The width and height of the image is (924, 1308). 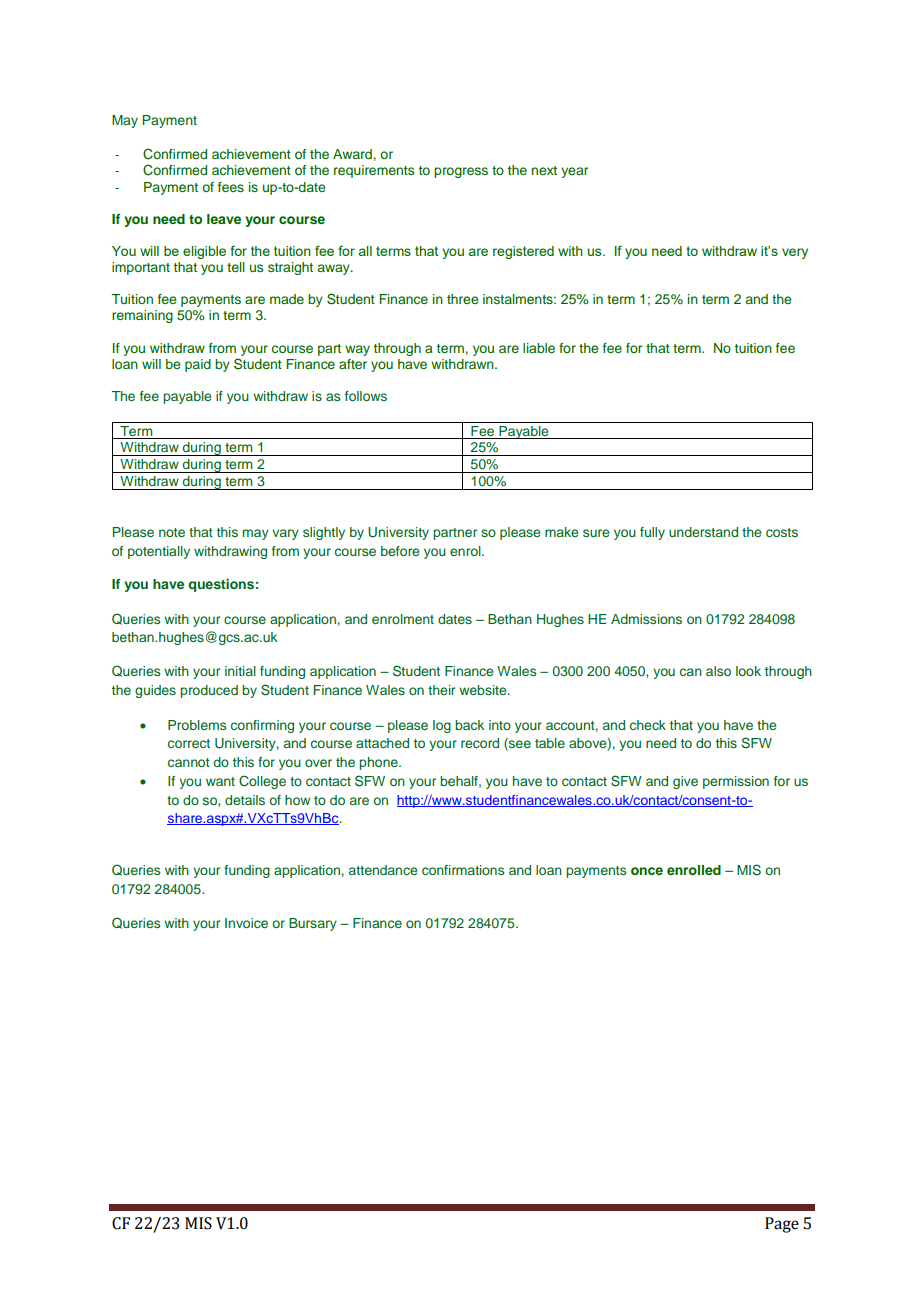 What do you see at coordinates (718, 671) in the image?
I see `also` at bounding box center [718, 671].
